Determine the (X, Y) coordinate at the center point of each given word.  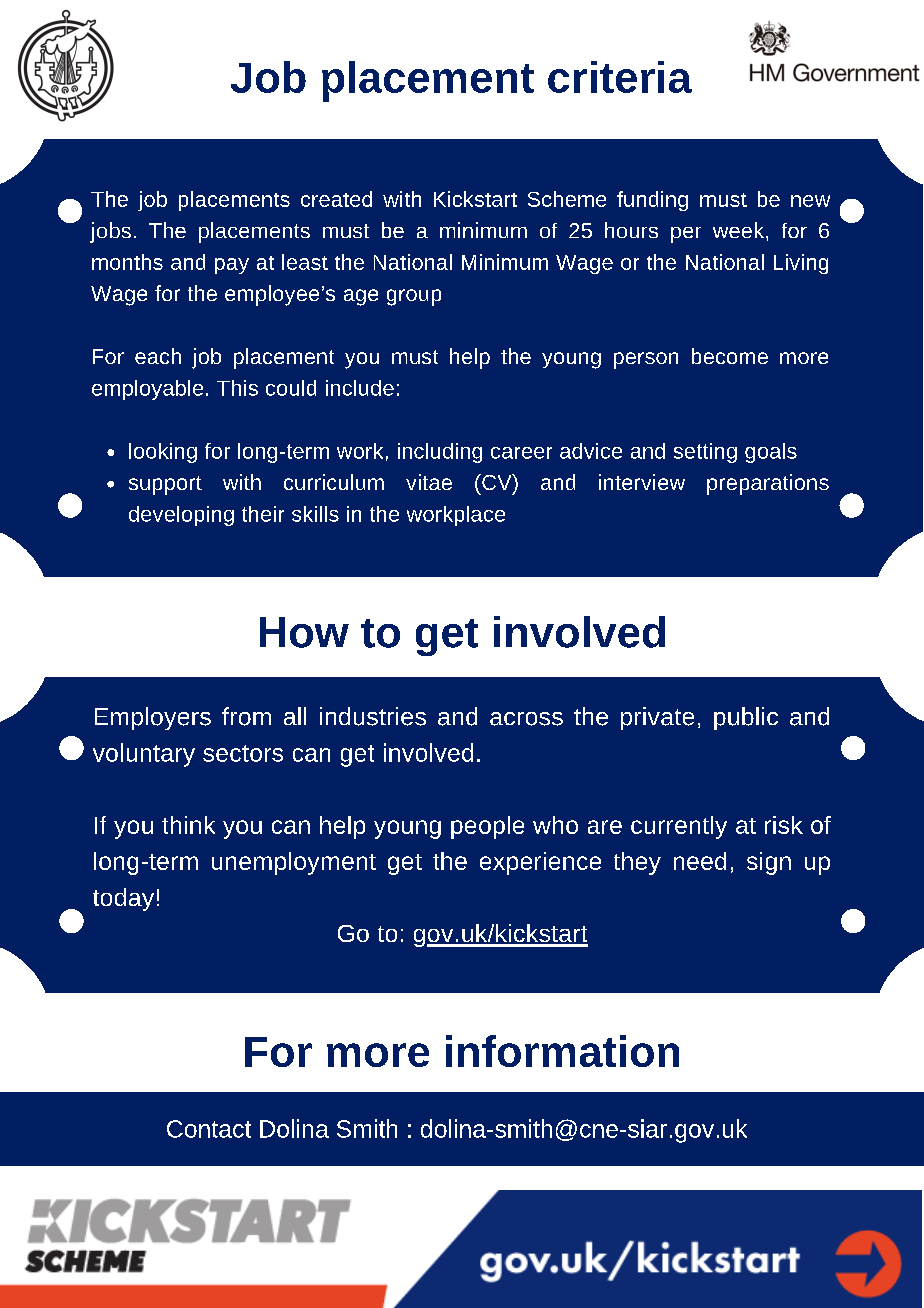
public (746, 718)
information (562, 1051)
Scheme (567, 199)
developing (181, 516)
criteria (620, 77)
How (304, 632)
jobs (110, 232)
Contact (209, 1129)
